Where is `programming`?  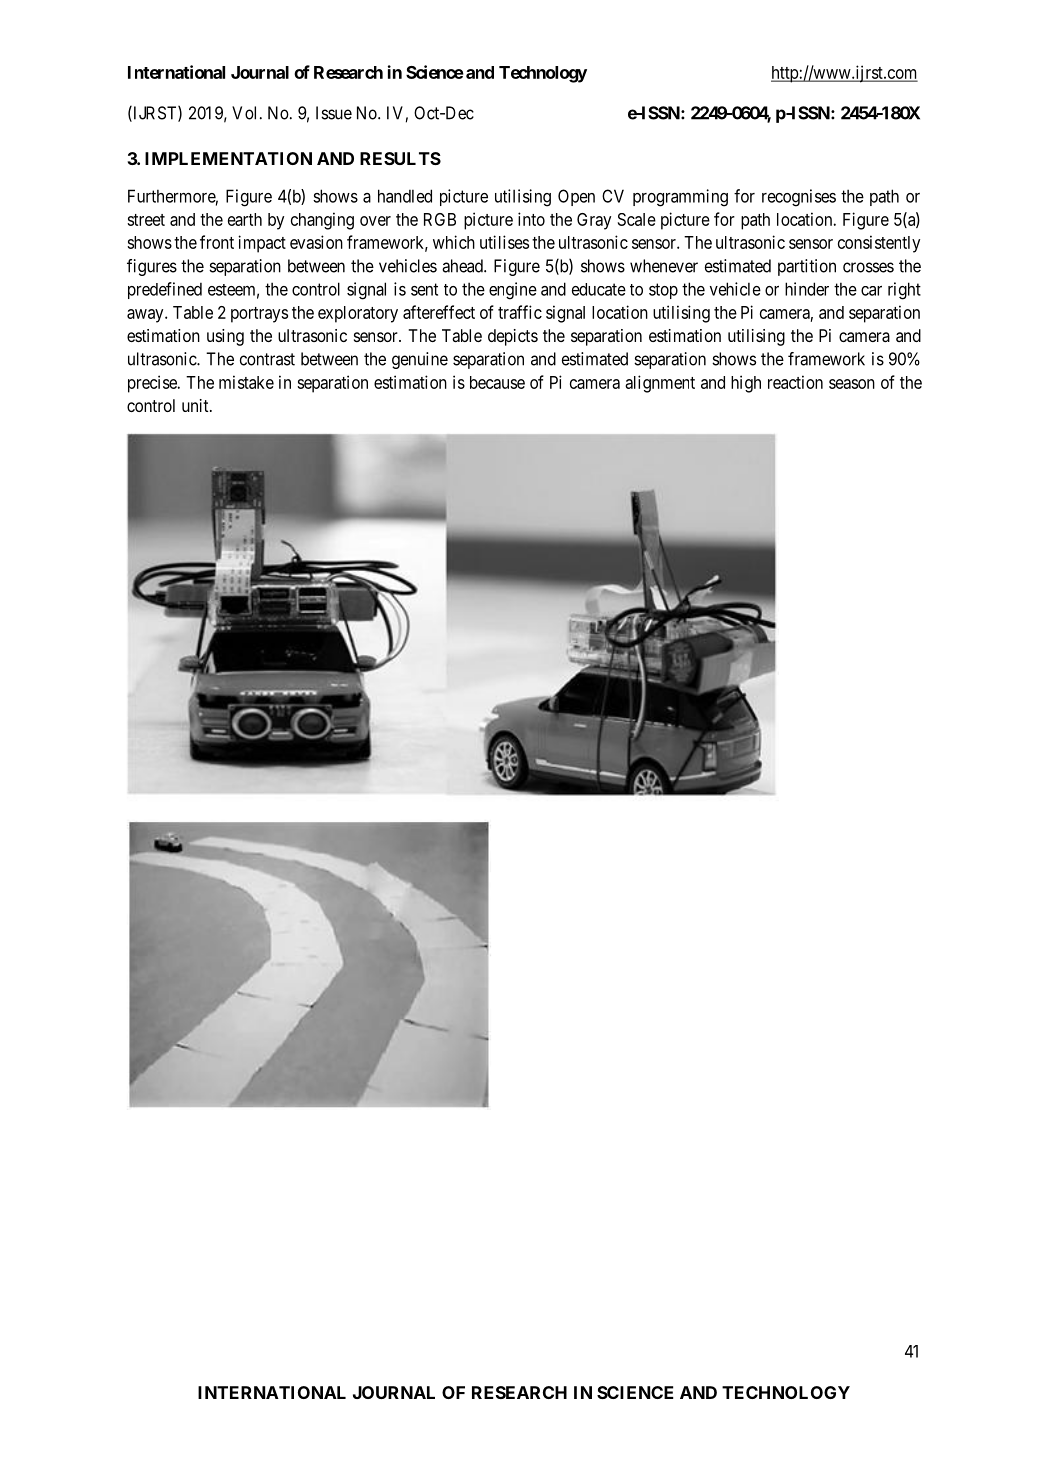 programming is located at coordinates (680, 198).
